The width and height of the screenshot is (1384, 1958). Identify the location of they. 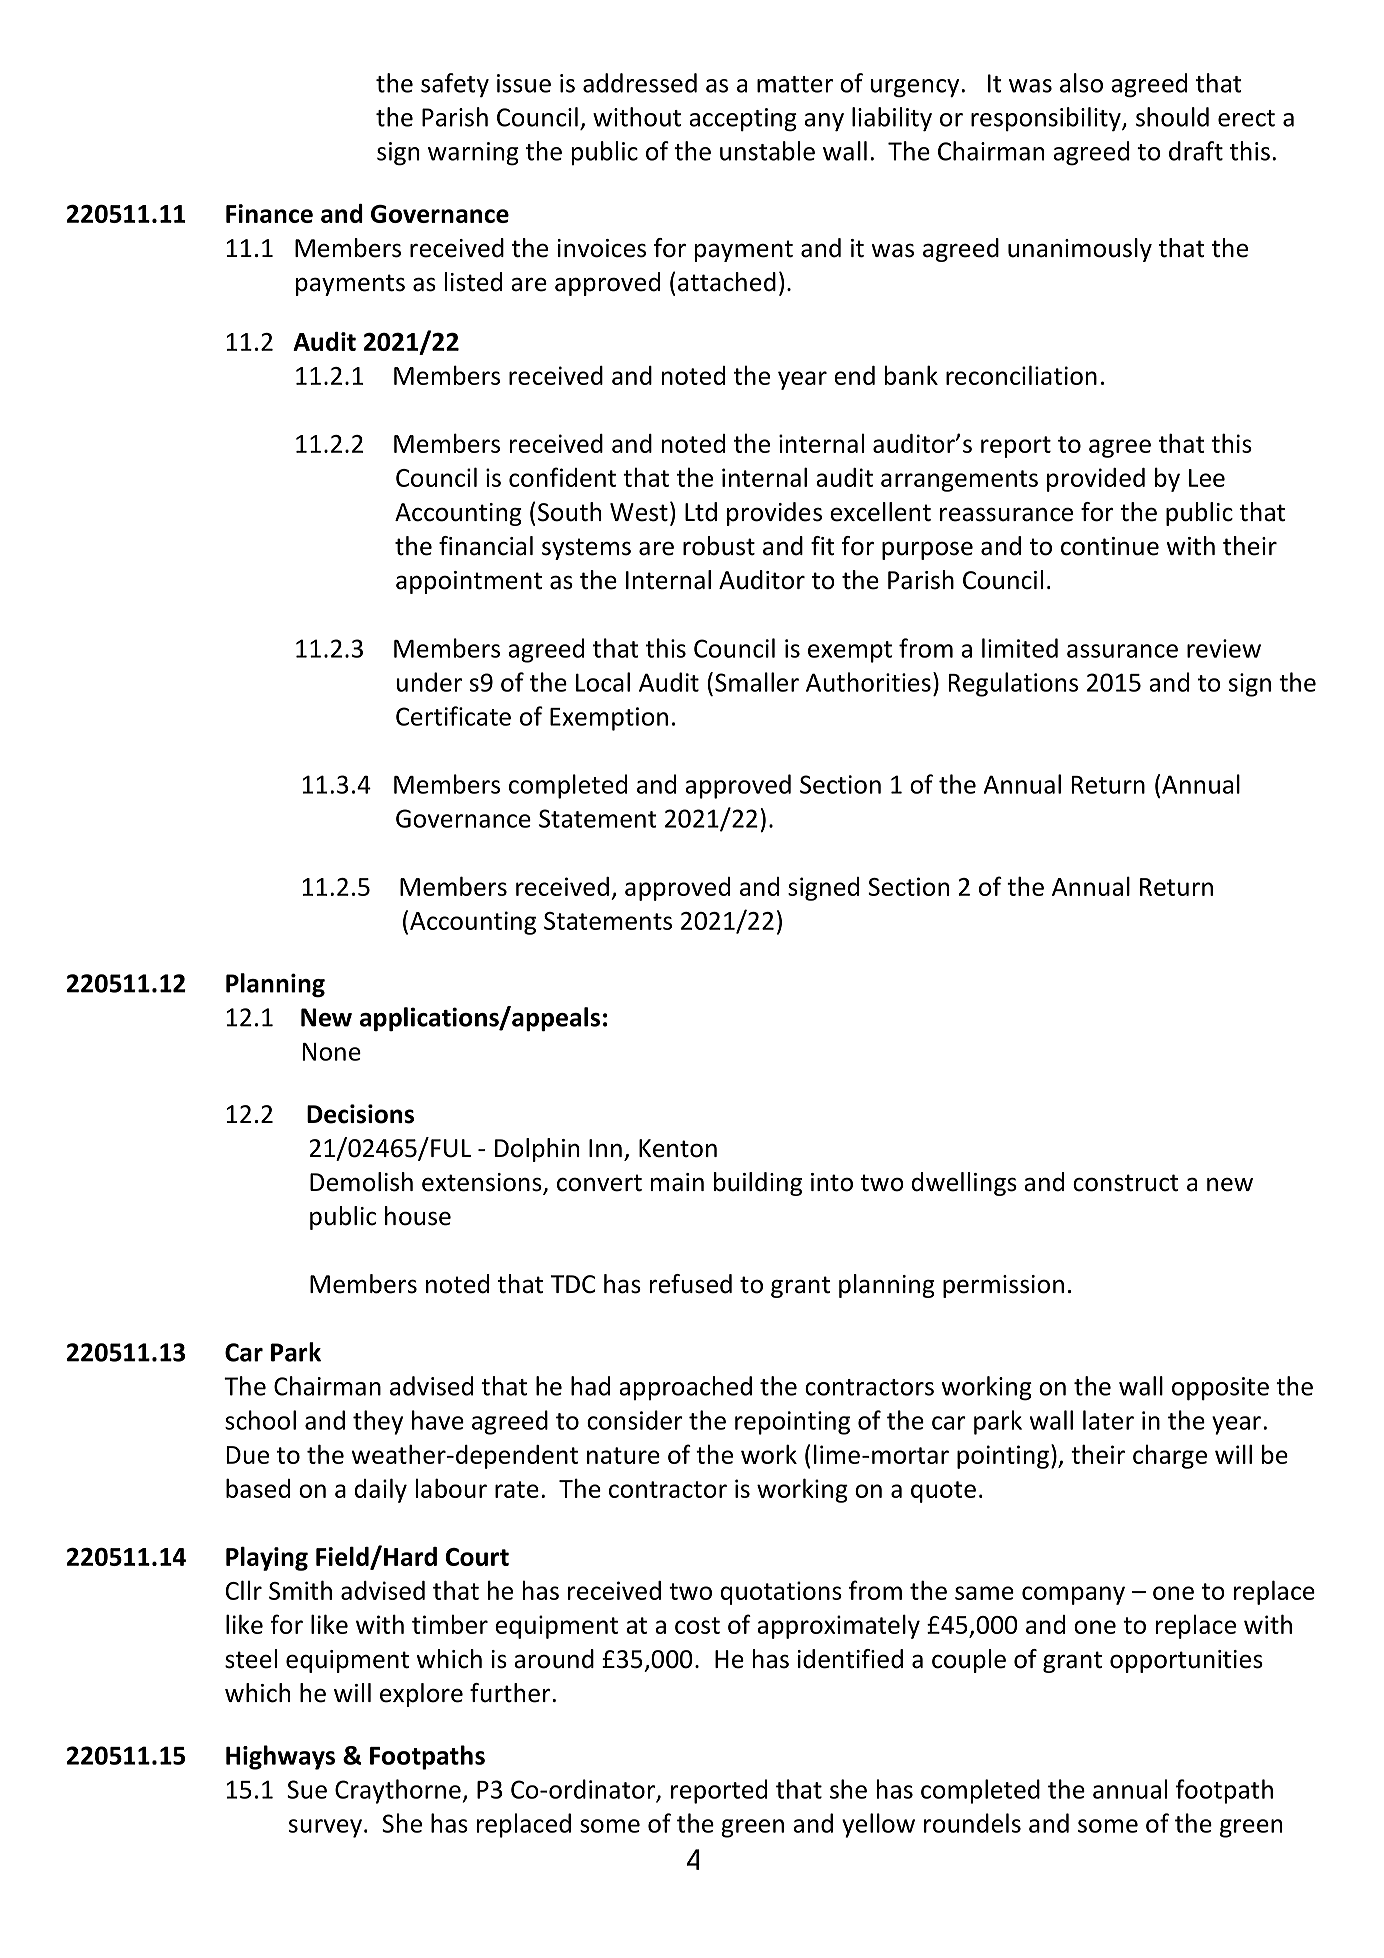
(378, 1422).
